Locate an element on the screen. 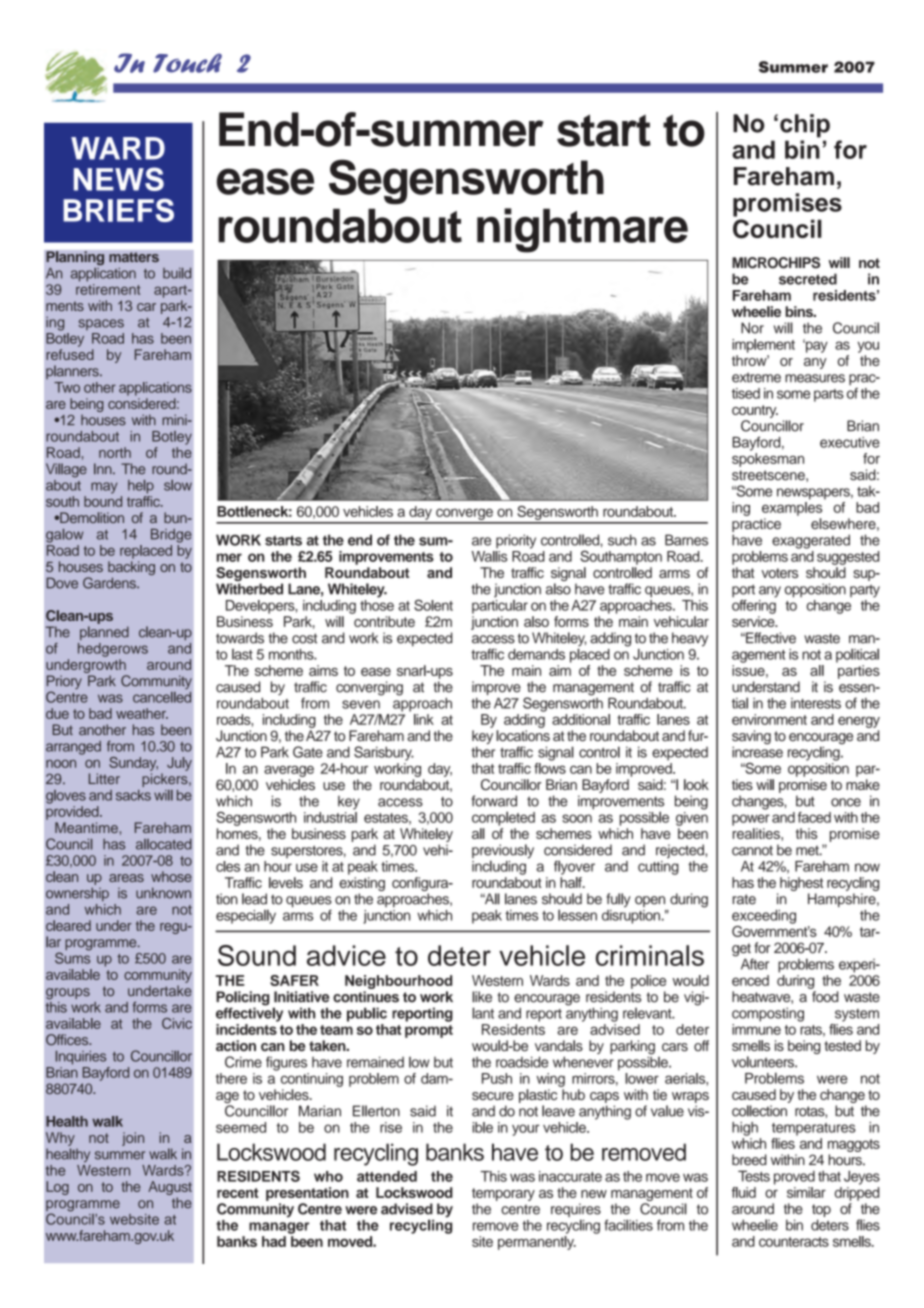 This screenshot has height=1308, width=924. secreted is located at coordinates (808, 279).
